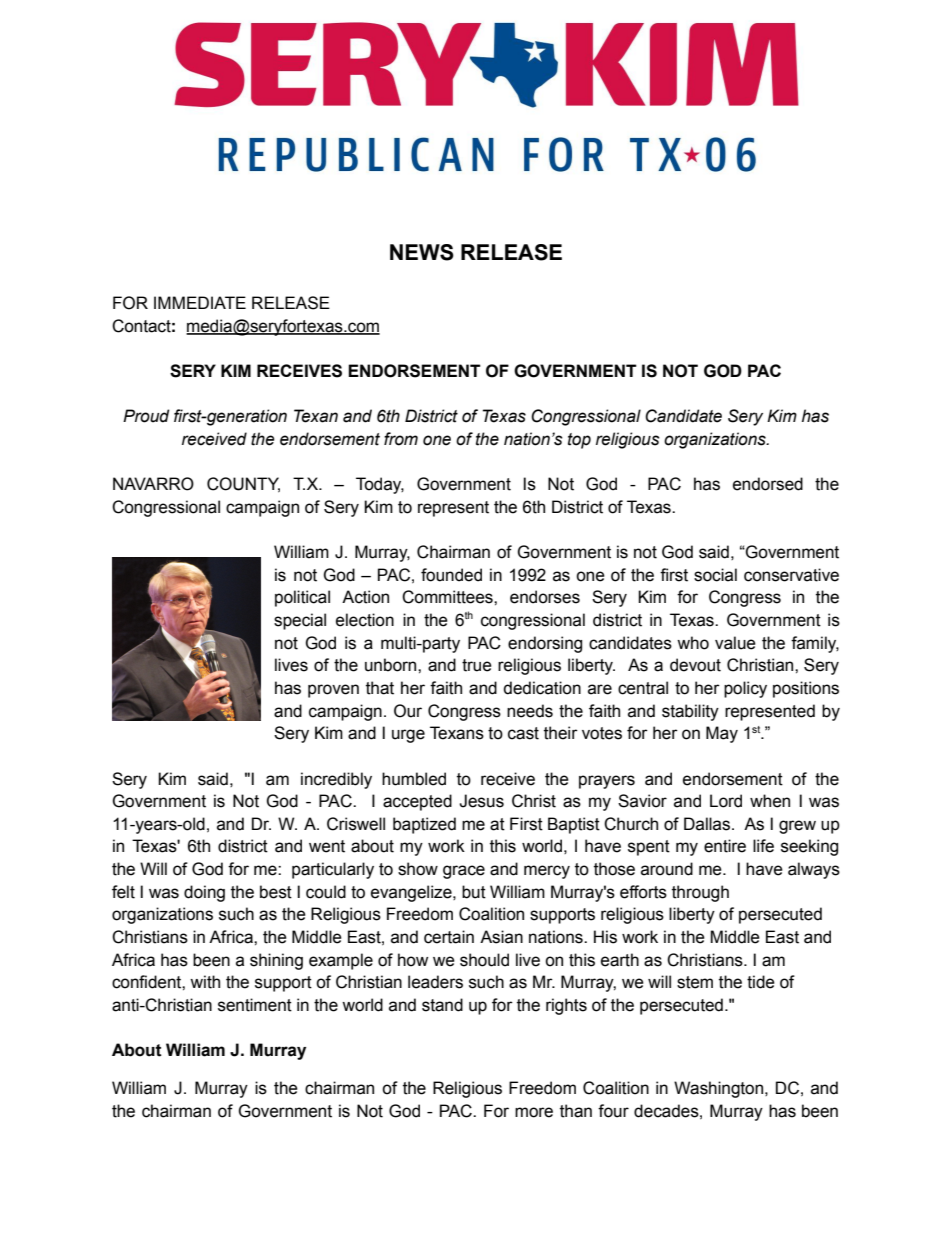 The image size is (952, 1233). I want to click on proven, so click(333, 691).
